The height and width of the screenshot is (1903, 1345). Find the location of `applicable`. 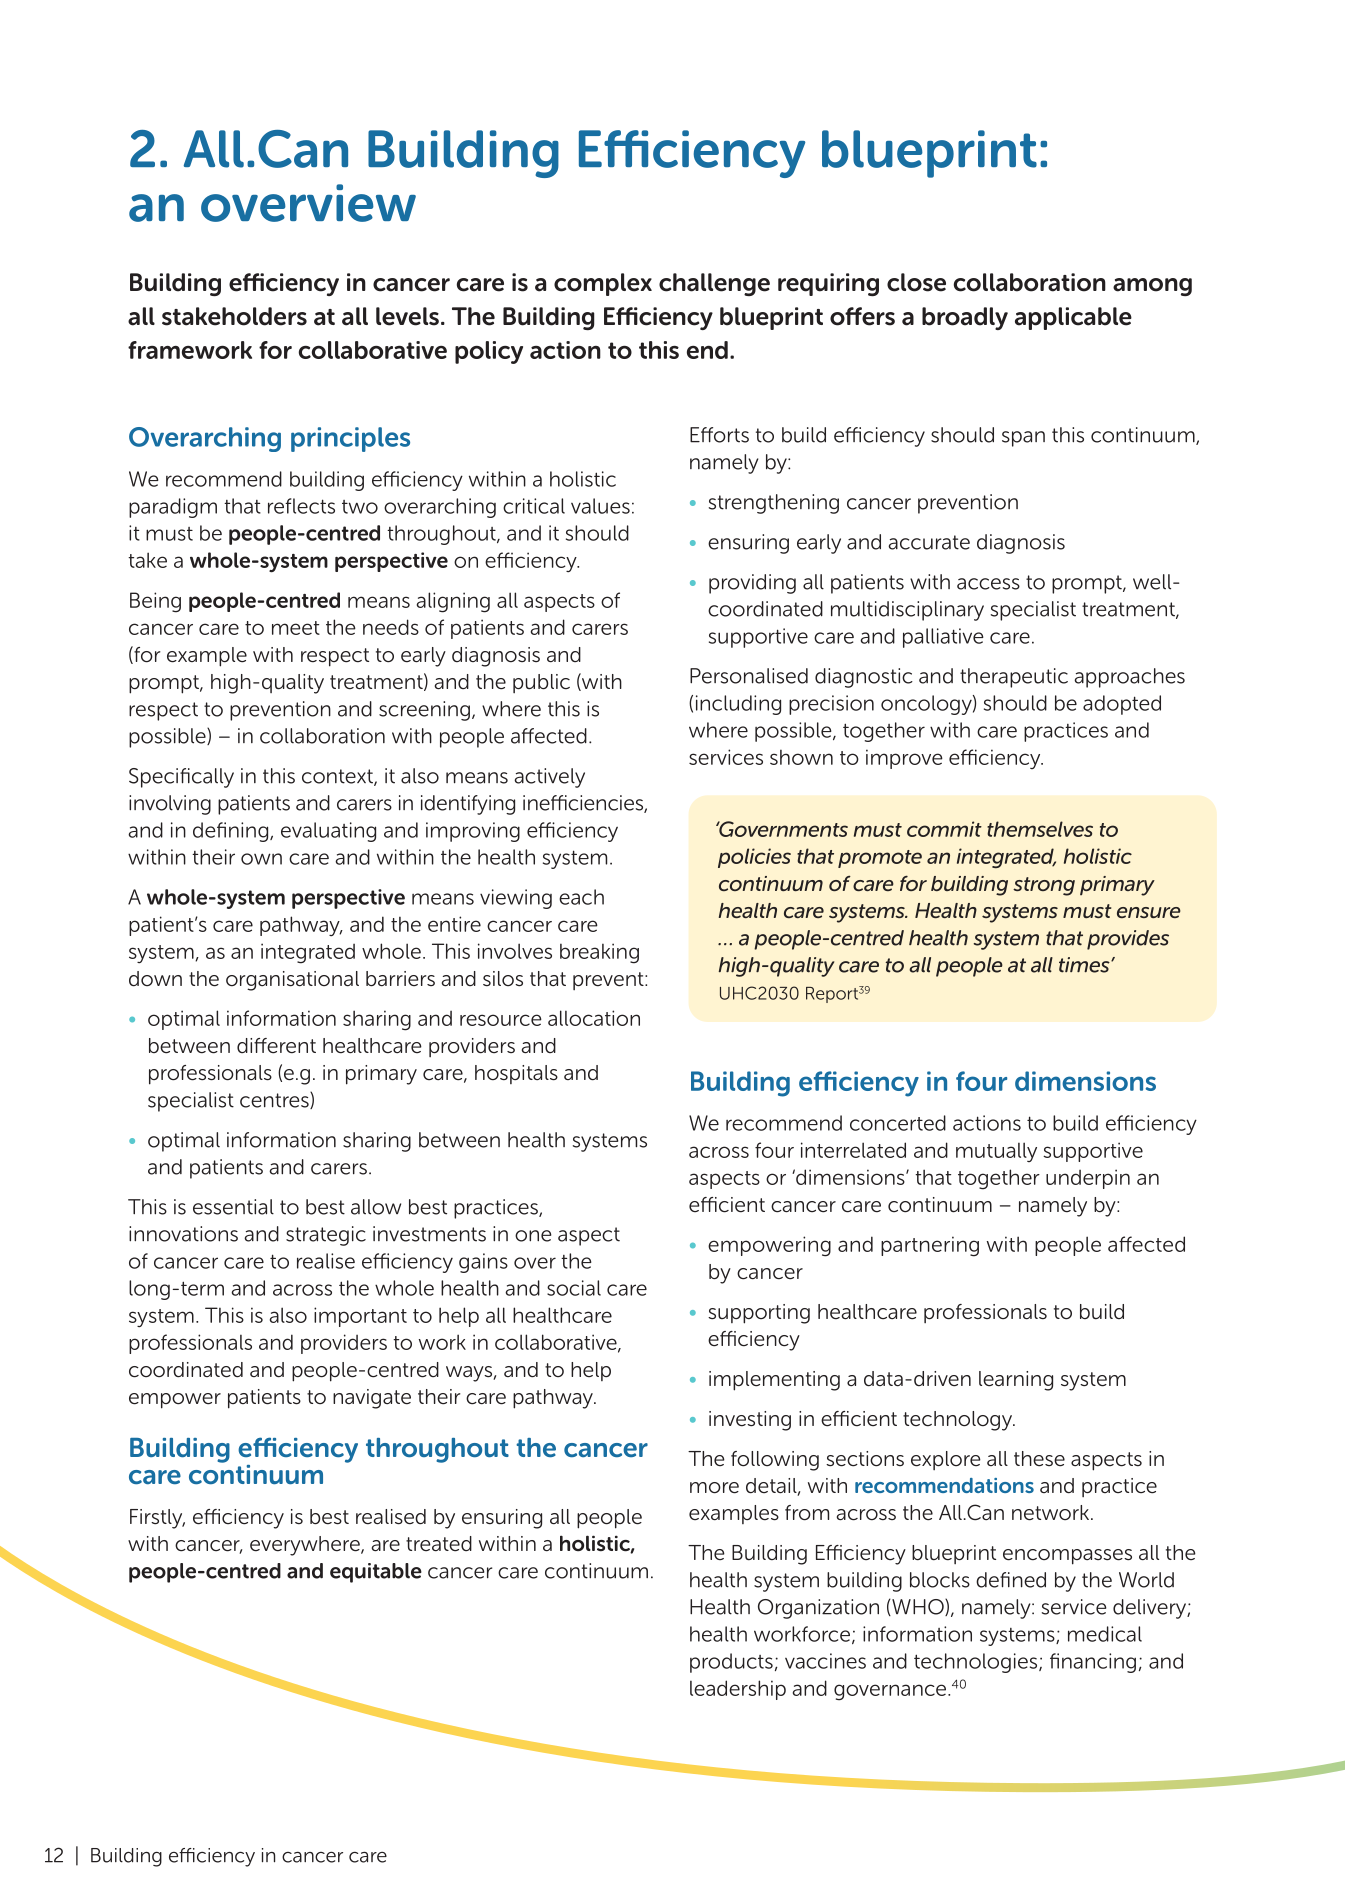

applicable is located at coordinates (1073, 318).
